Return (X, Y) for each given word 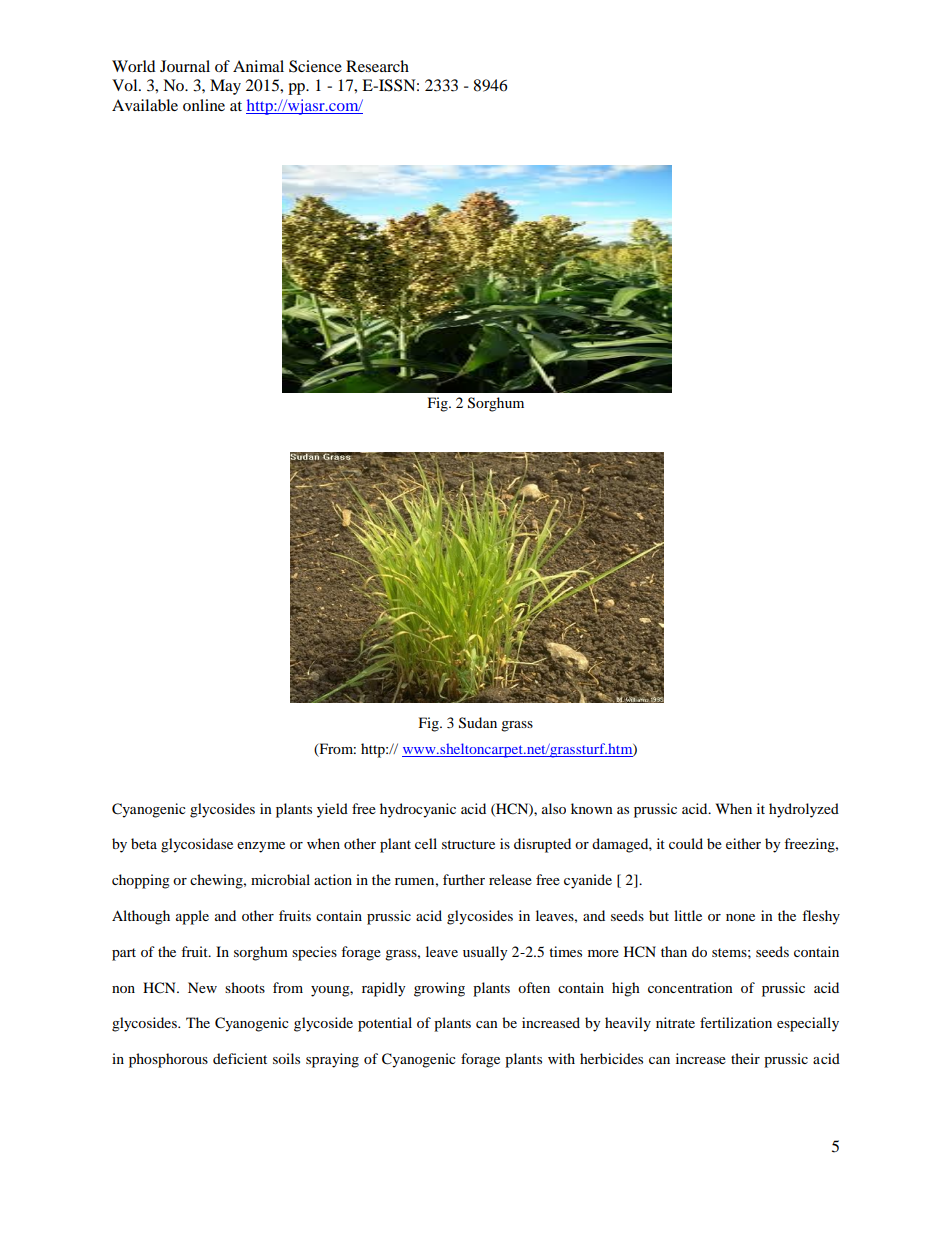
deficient (240, 1058)
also (554, 808)
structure (468, 844)
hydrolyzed (804, 810)
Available (145, 105)
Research (377, 66)
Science (315, 66)
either (743, 843)
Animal (258, 66)
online (204, 105)
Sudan (478, 723)
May (225, 87)
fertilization (736, 1022)
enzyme (261, 847)
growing (439, 989)
